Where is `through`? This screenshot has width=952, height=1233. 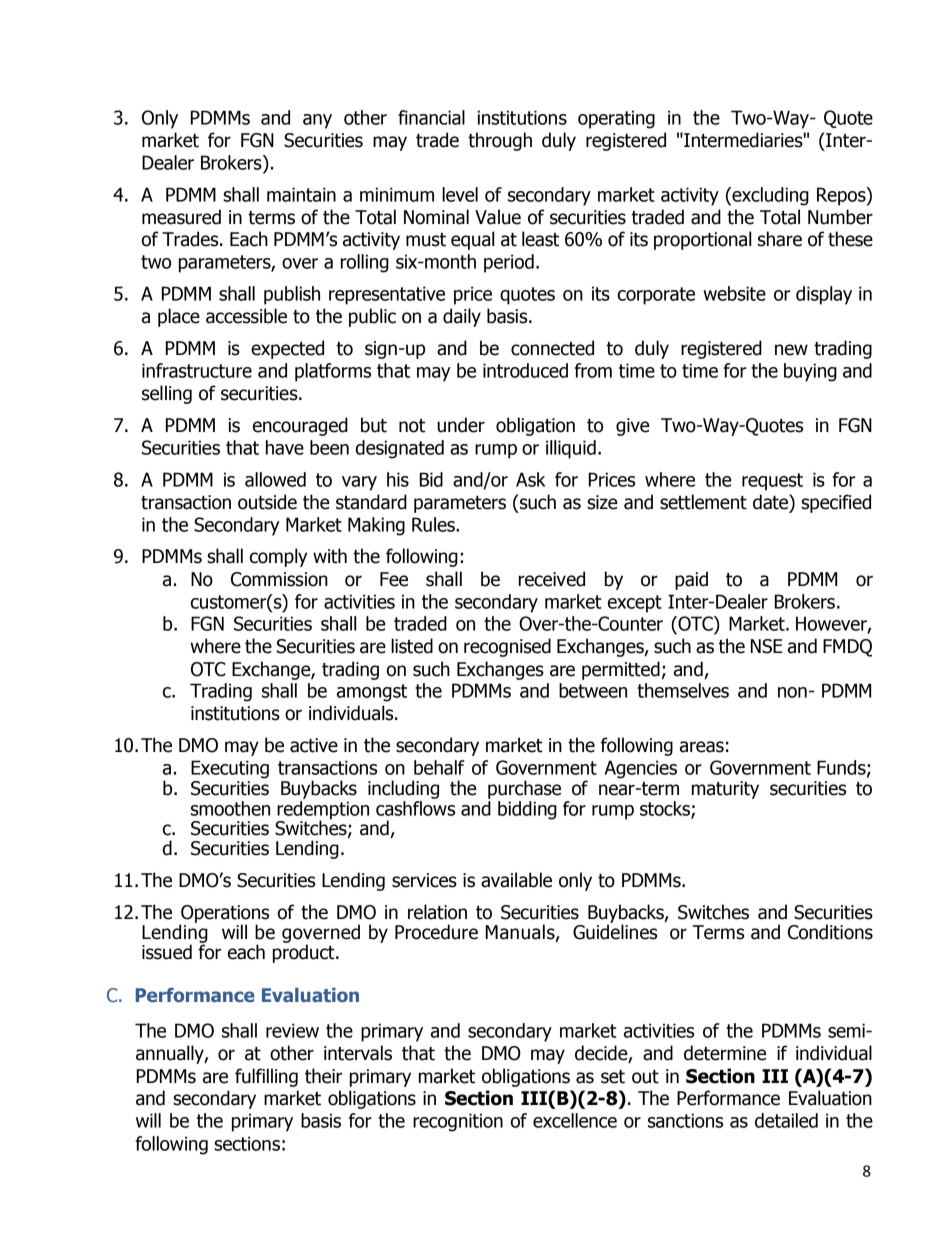
through is located at coordinates (500, 141).
